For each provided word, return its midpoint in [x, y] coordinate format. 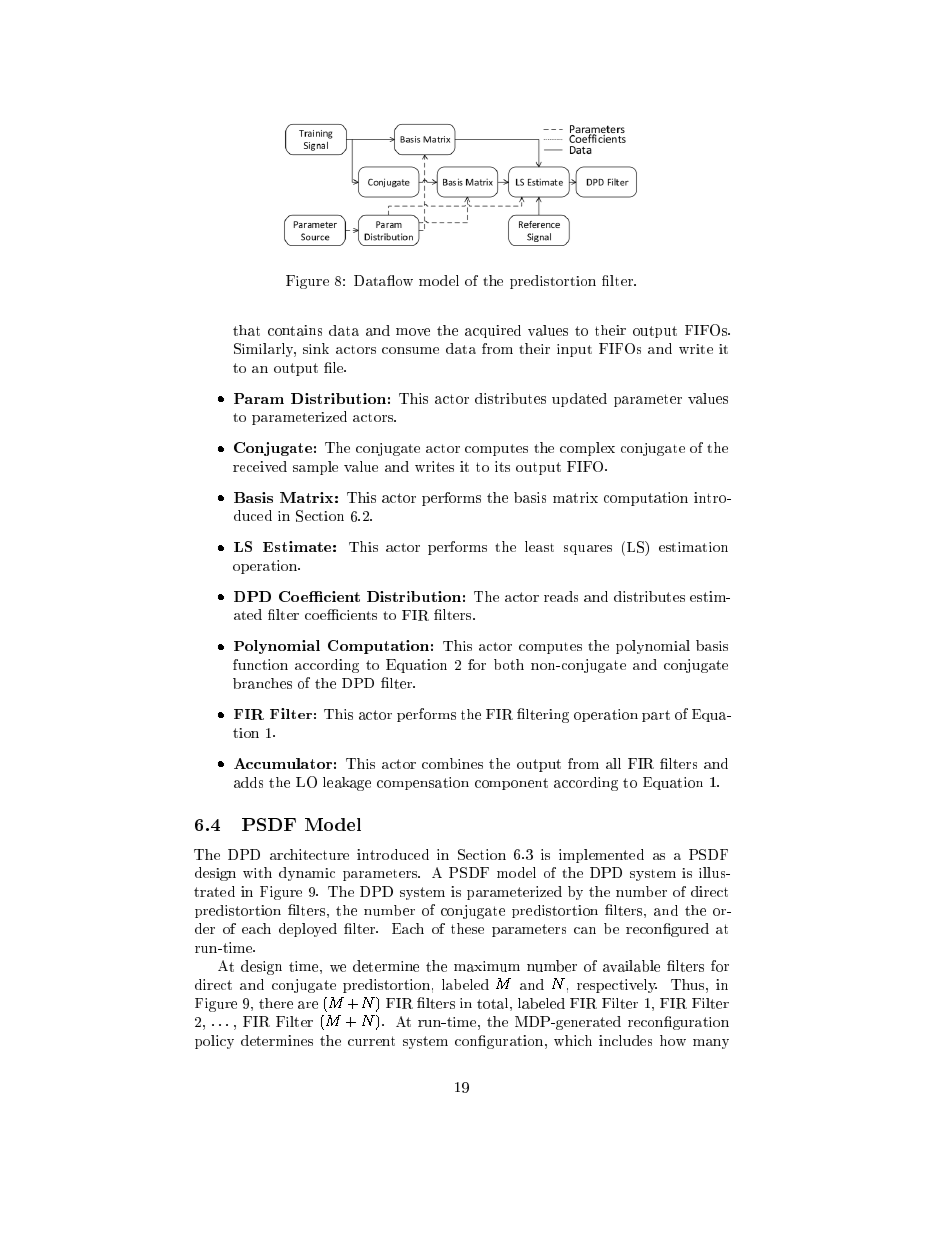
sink [316, 348]
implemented [601, 856]
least [539, 546]
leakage [347, 784]
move [413, 332]
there [276, 1003]
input [574, 350]
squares [588, 550]
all [613, 763]
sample [315, 468]
